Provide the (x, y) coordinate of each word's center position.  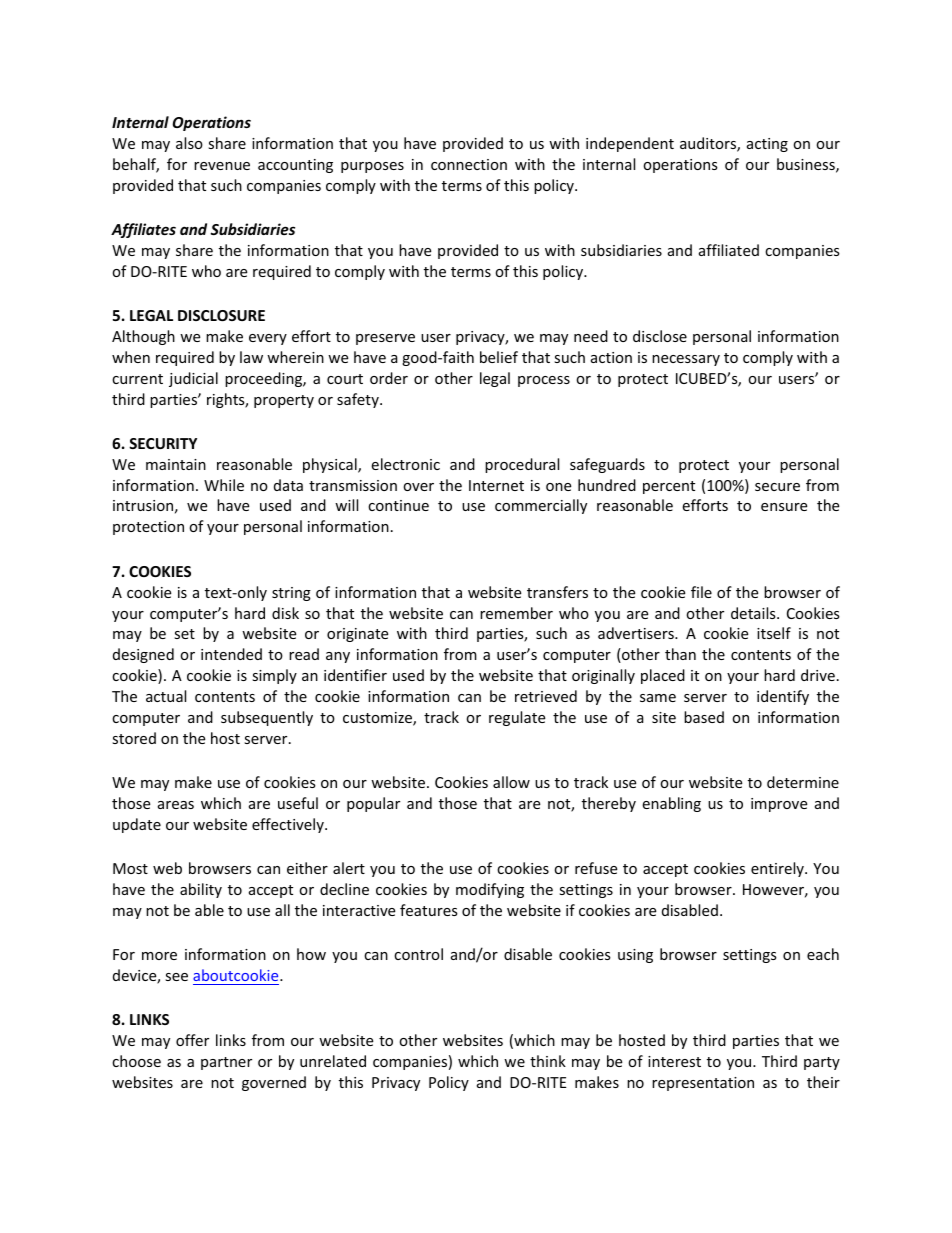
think (548, 1061)
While (224, 485)
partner (226, 1063)
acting (767, 145)
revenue (222, 166)
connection (469, 164)
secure (777, 487)
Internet (496, 485)
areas (176, 805)
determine (803, 782)
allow (511, 782)
